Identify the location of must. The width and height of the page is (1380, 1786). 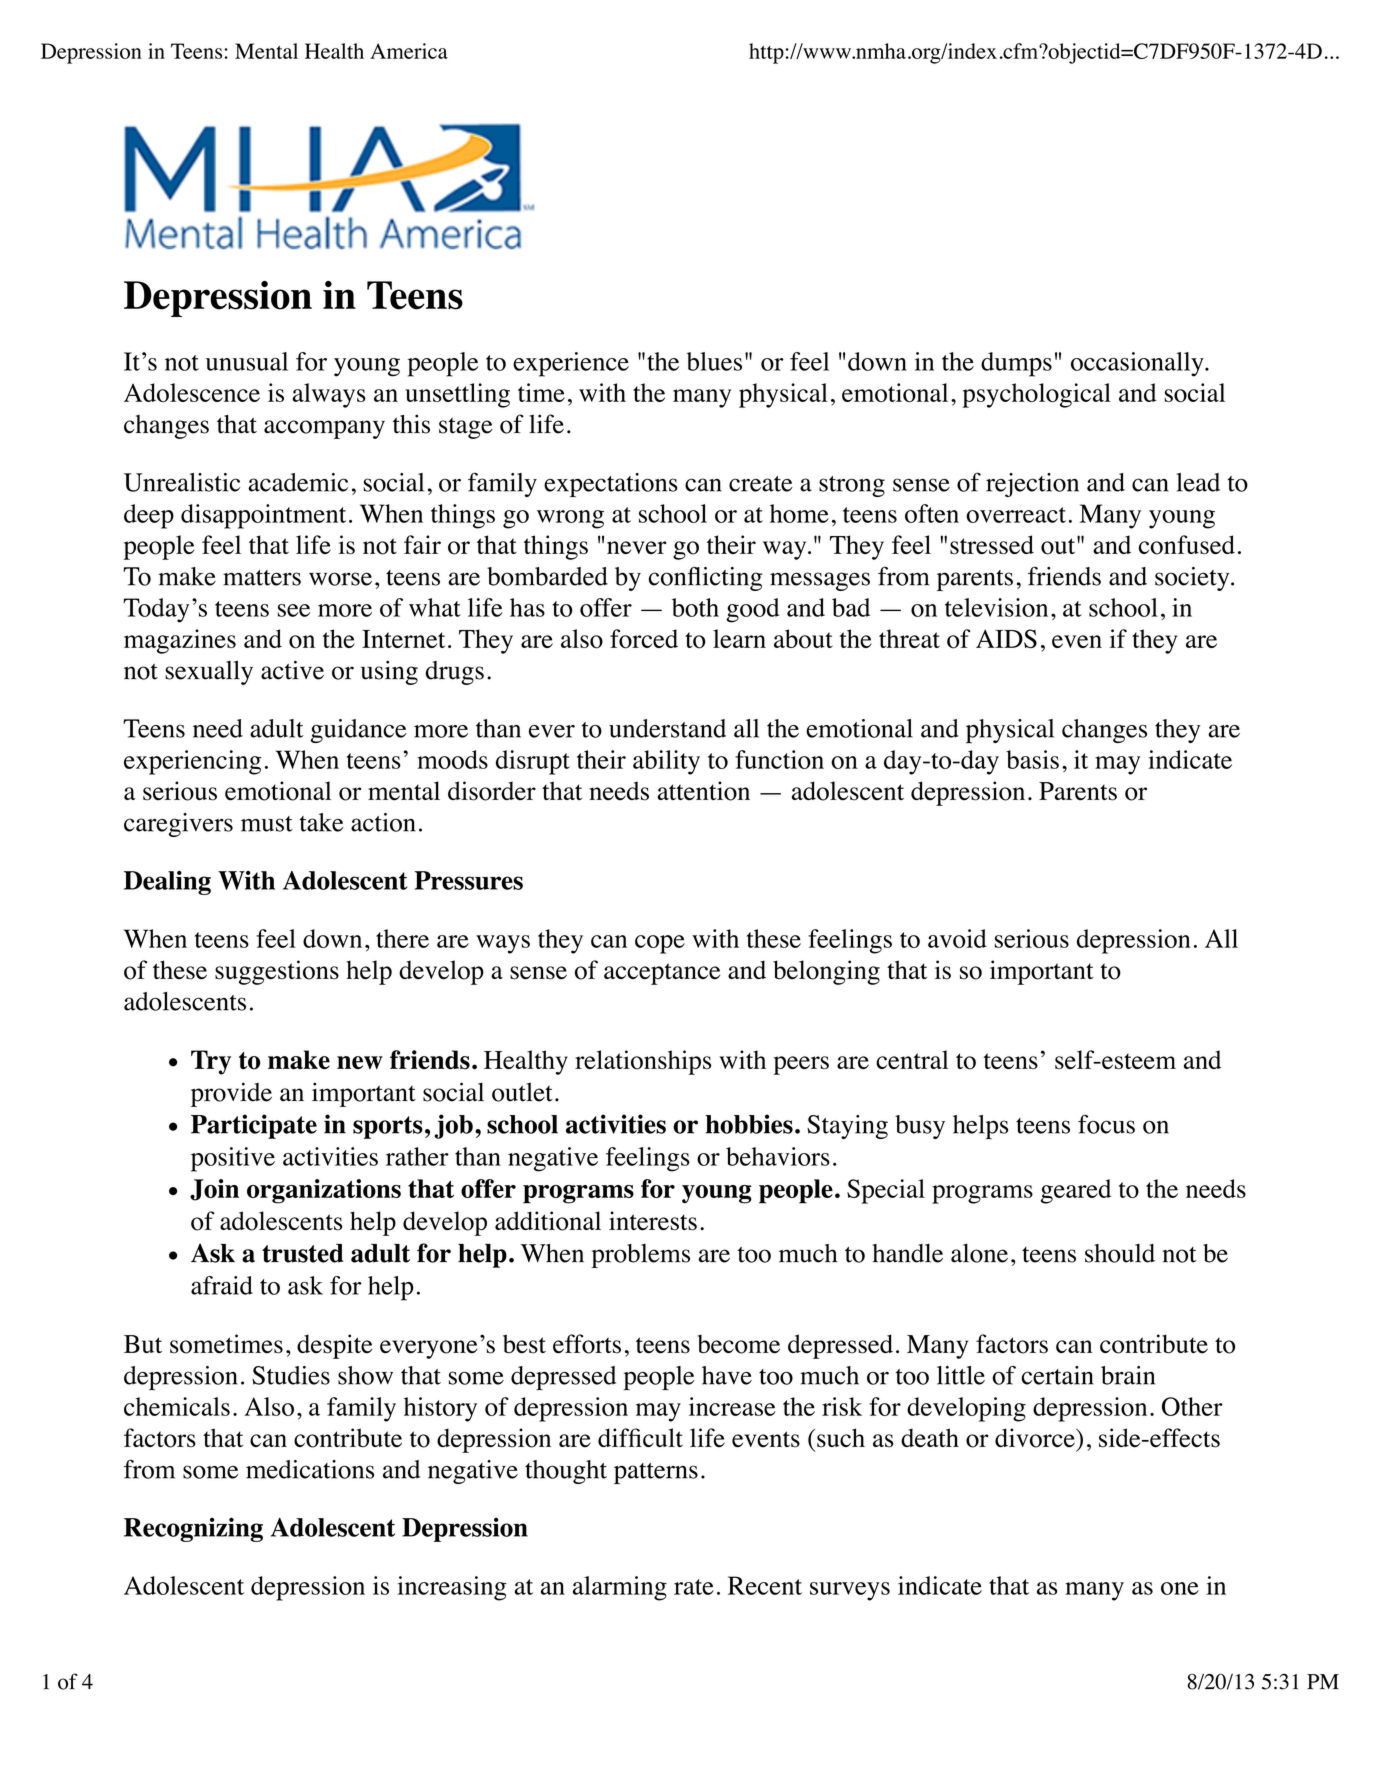
(267, 824).
